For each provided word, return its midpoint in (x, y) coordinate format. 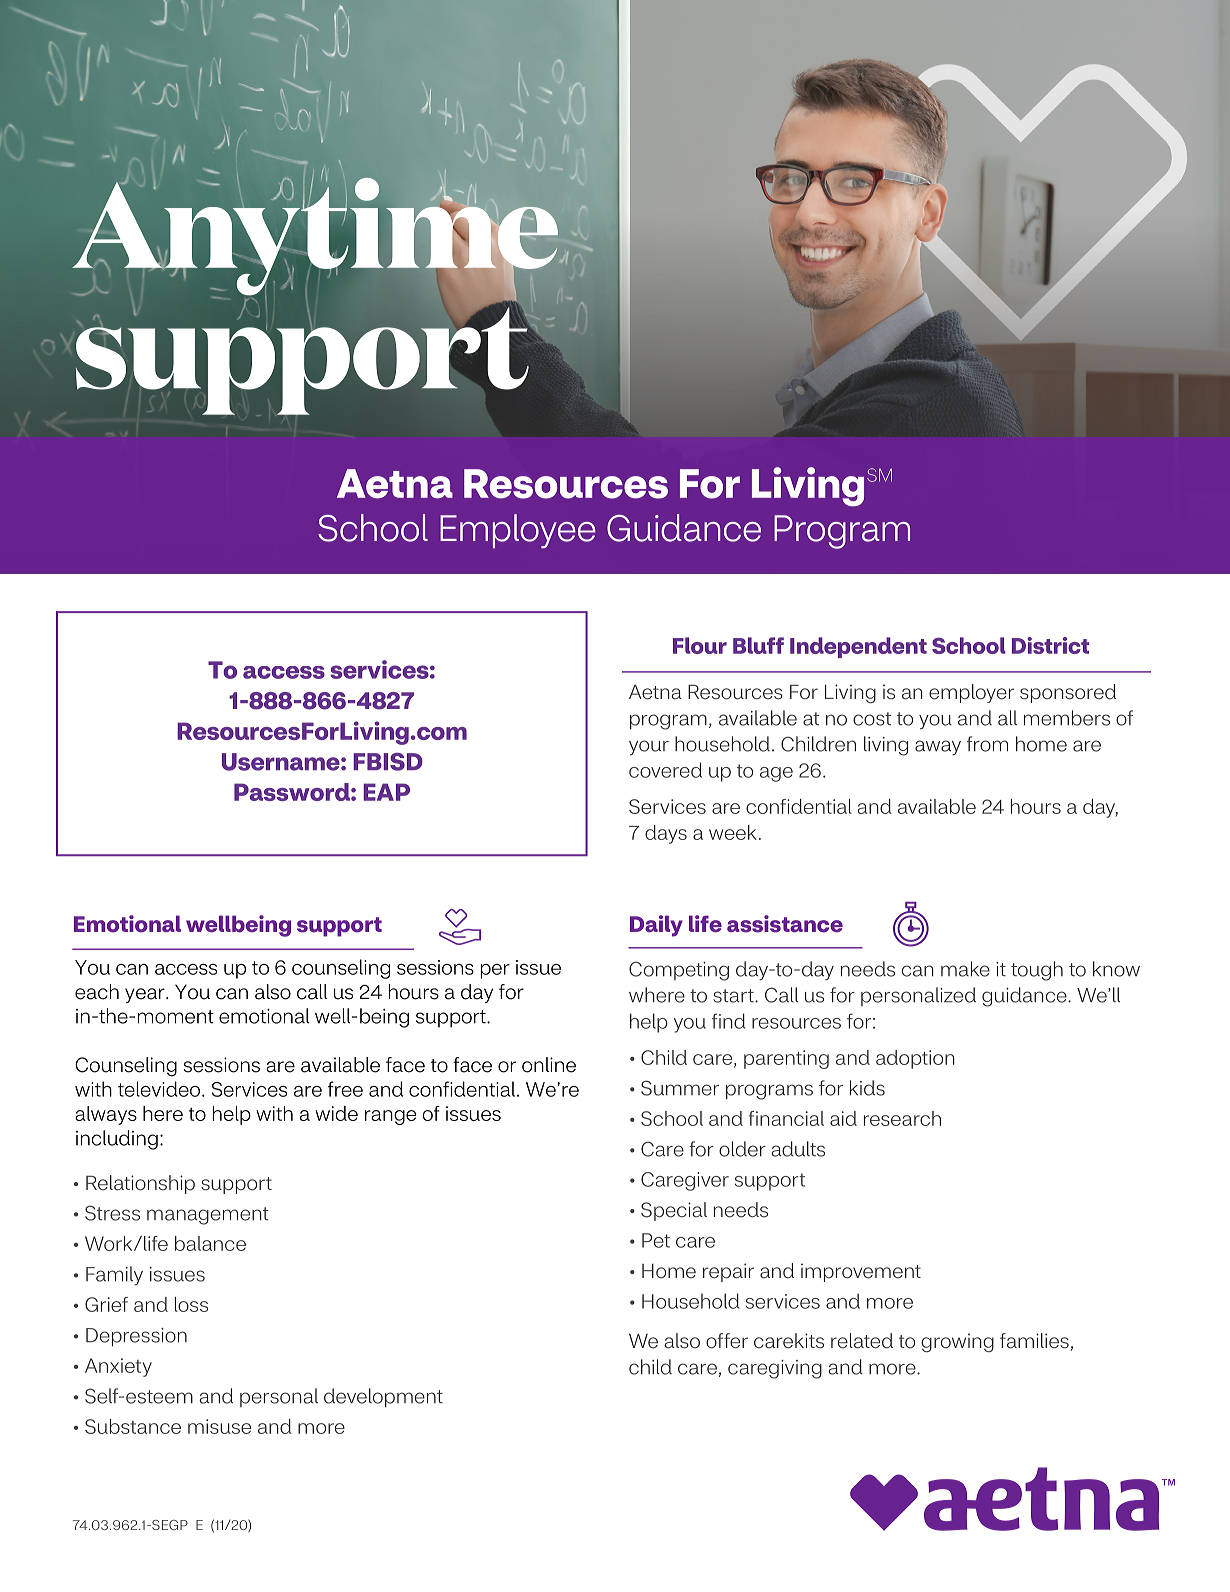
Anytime (316, 236)
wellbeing (238, 926)
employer (971, 693)
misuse (219, 1426)
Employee (518, 531)
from (987, 744)
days (666, 834)
